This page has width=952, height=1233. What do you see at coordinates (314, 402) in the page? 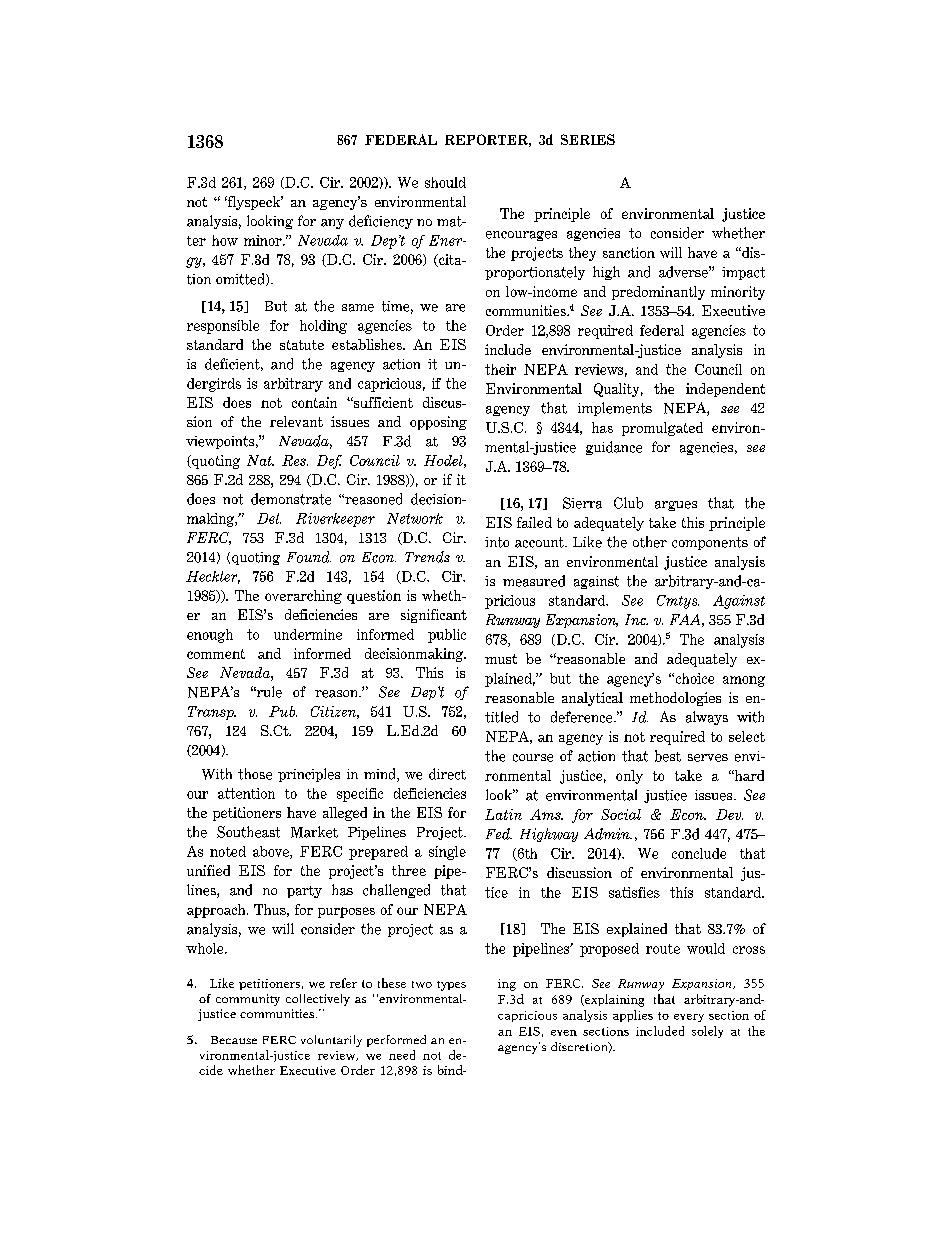
I see `contain` at bounding box center [314, 402].
